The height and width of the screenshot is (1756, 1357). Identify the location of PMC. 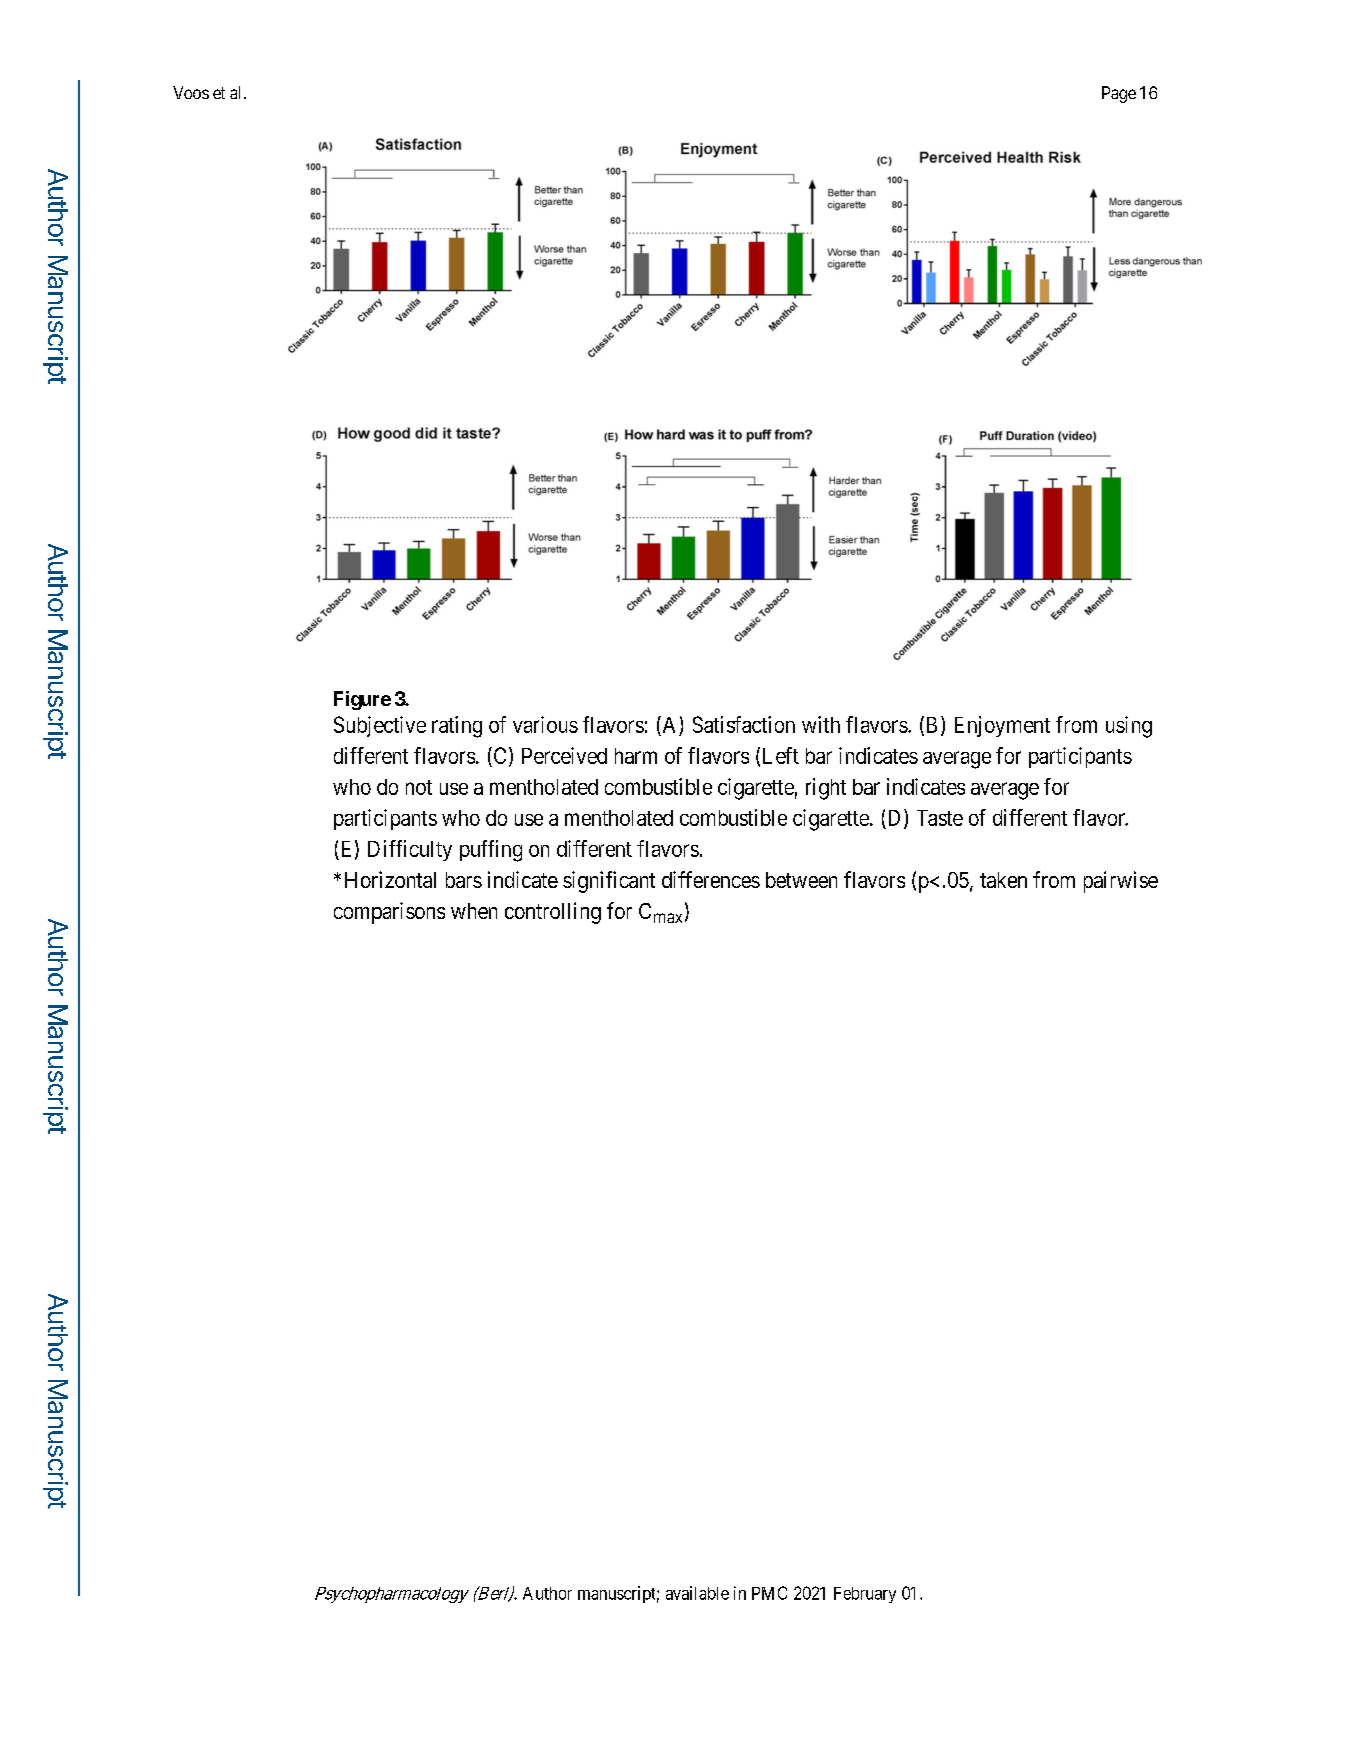
(769, 1593).
